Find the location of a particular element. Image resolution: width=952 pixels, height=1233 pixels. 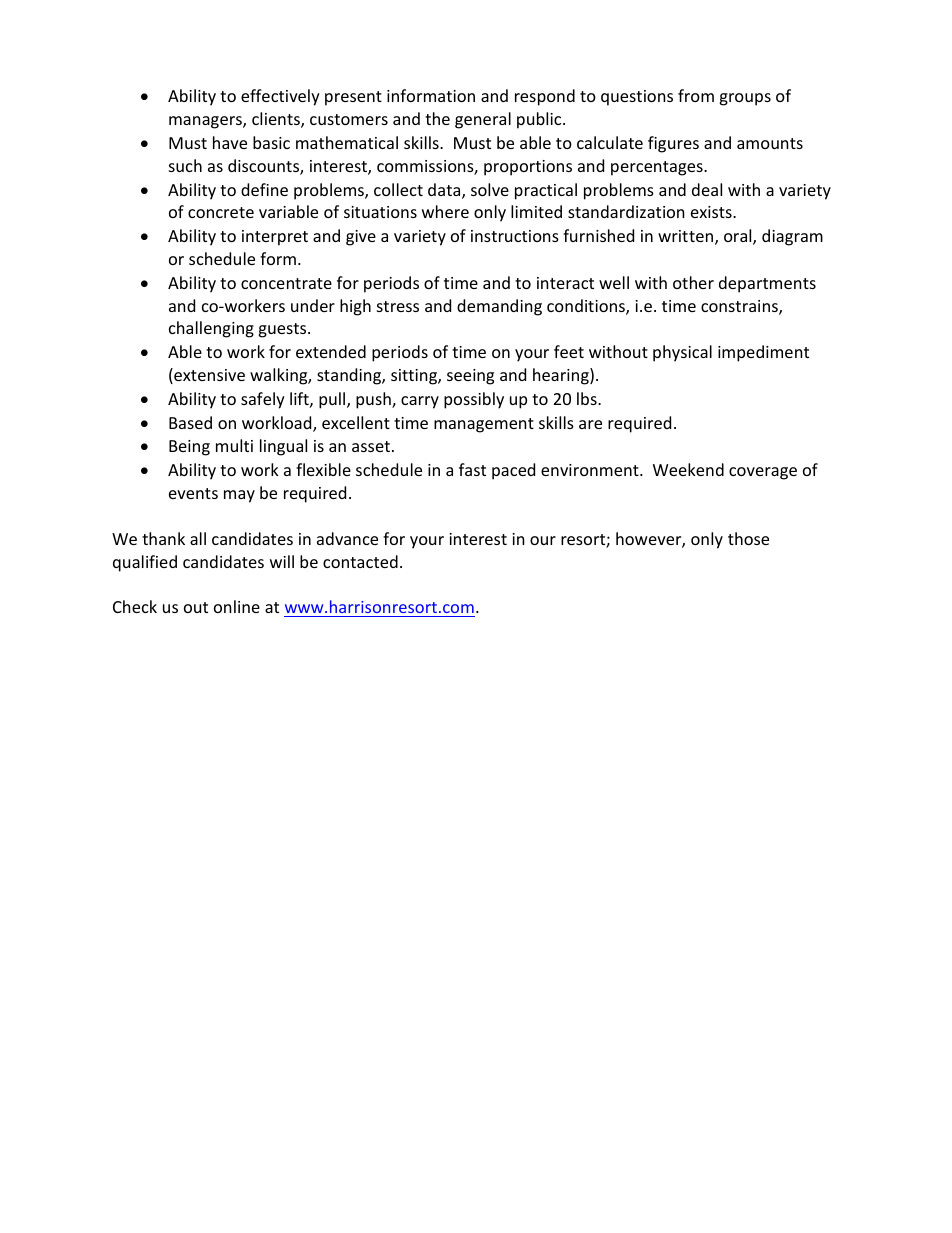

contacted is located at coordinates (360, 561).
